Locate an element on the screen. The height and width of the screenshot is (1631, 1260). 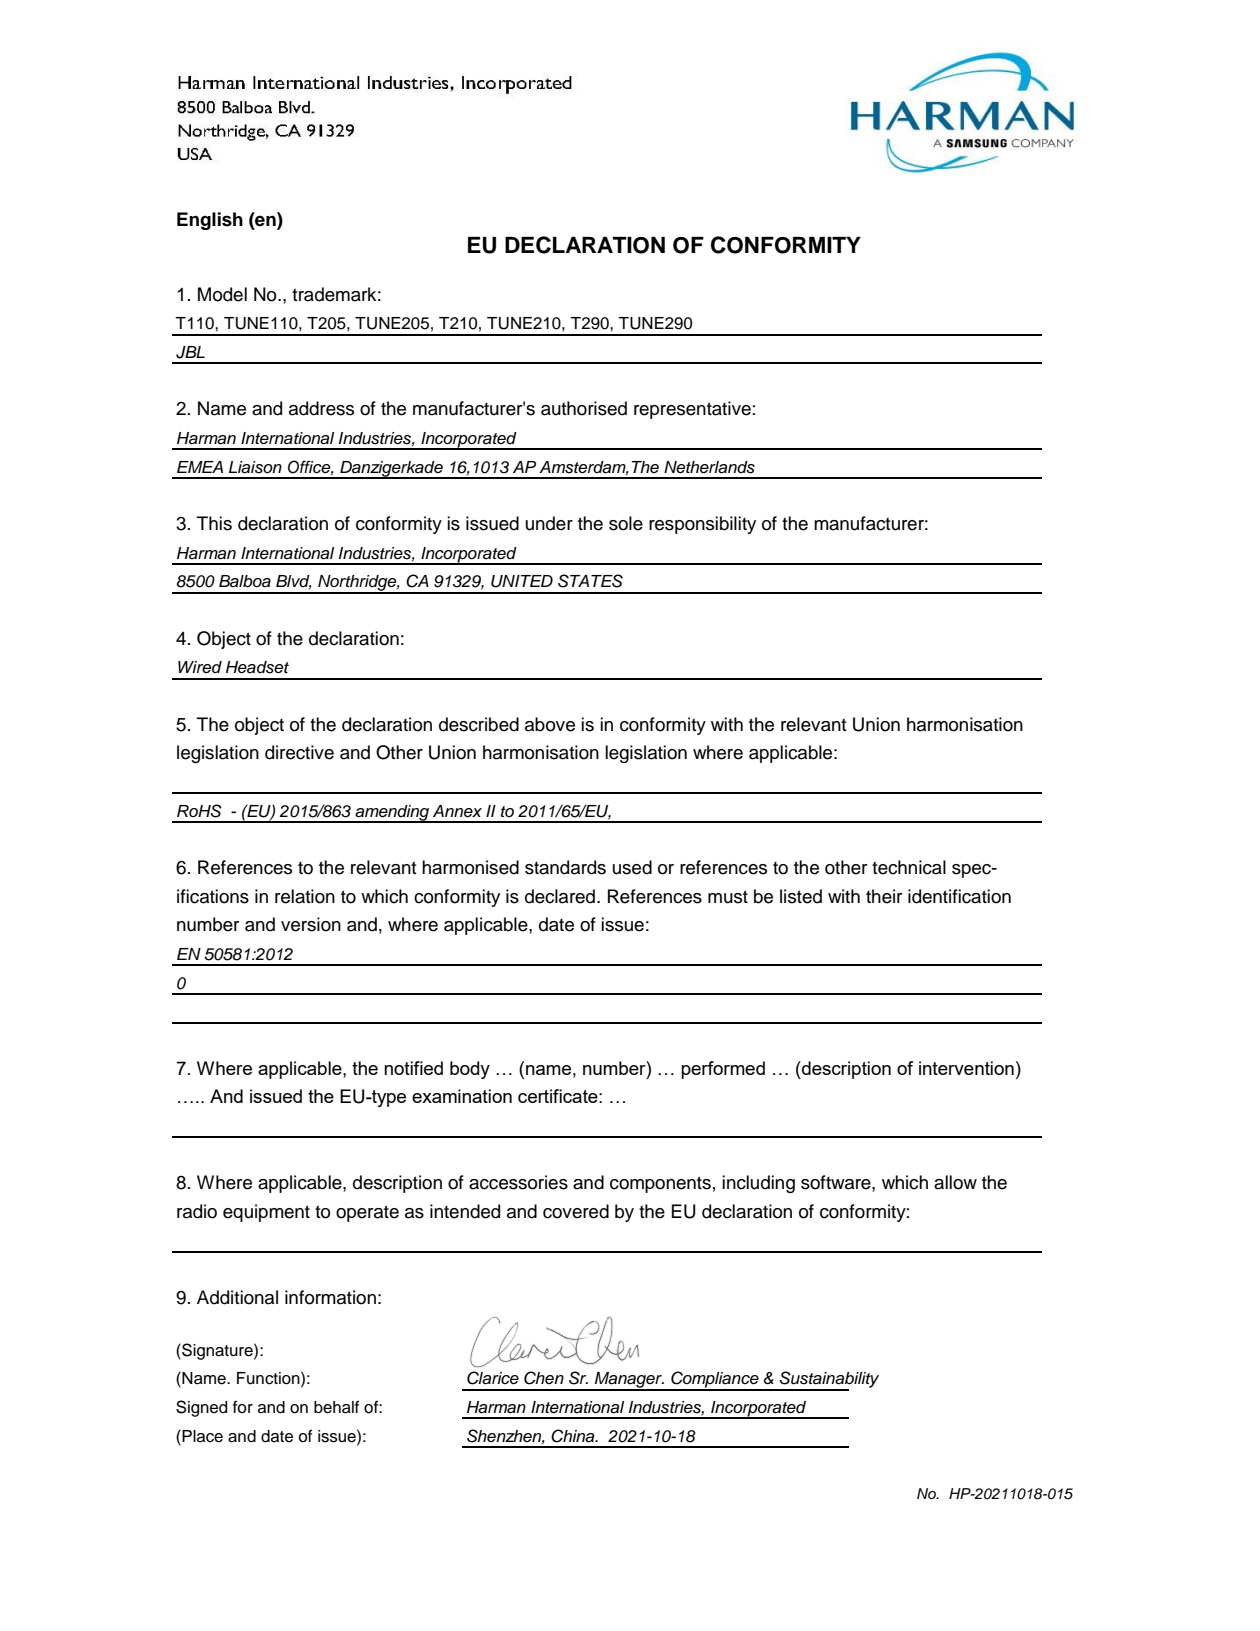
standards is located at coordinates (565, 867).
